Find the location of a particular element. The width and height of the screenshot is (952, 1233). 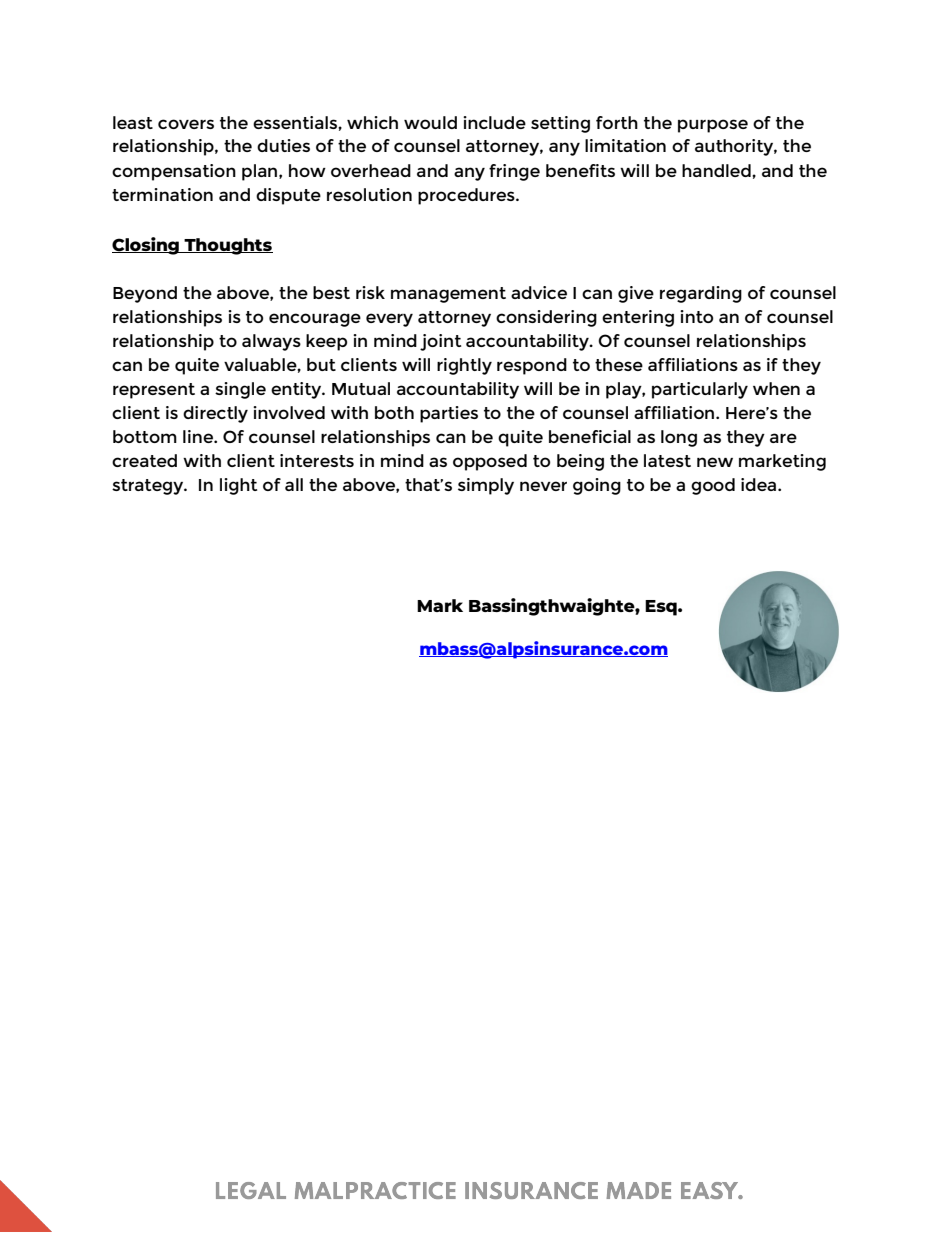

light is located at coordinates (238, 486).
